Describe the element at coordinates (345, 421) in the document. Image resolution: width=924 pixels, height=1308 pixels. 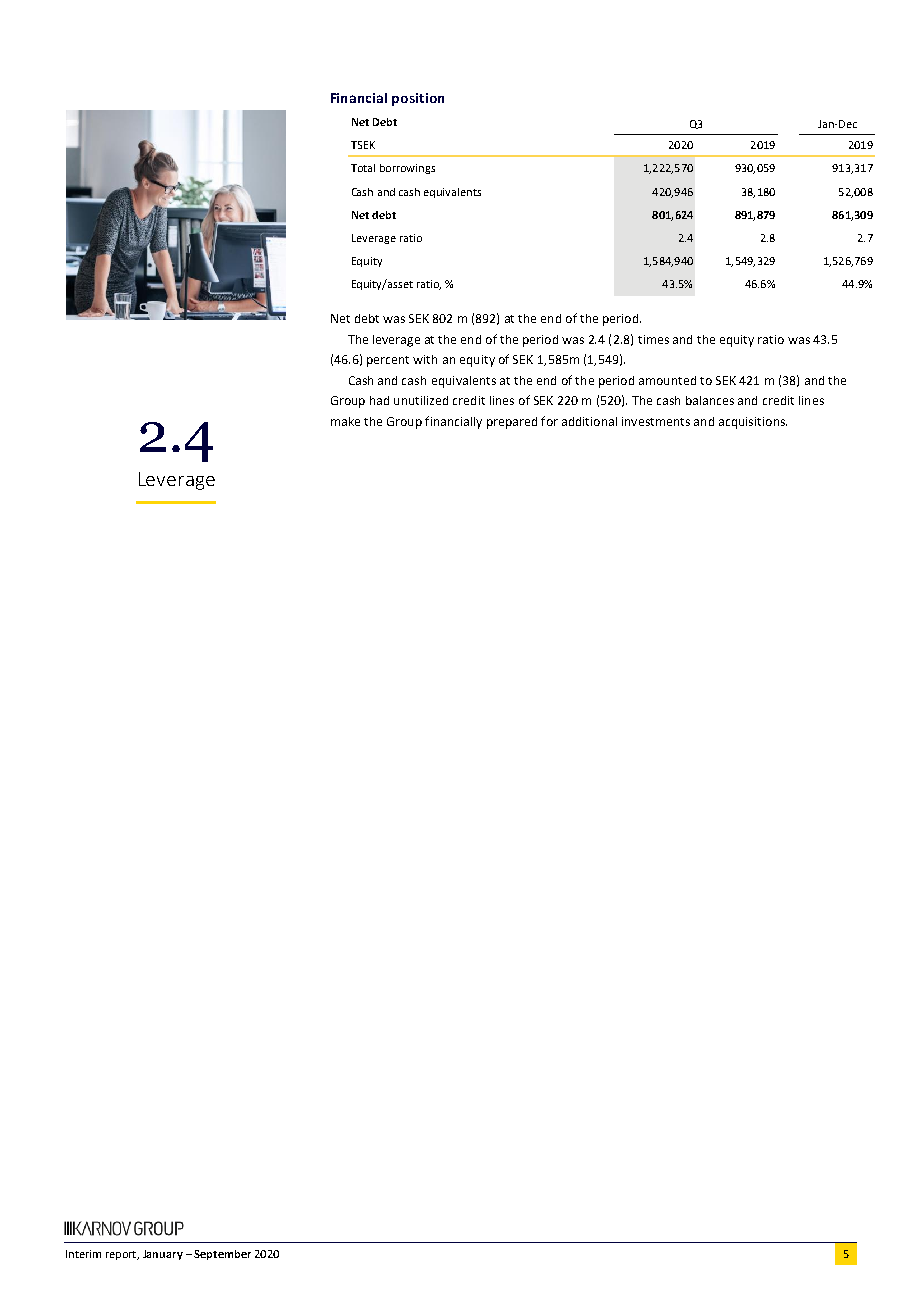
I see `make` at that location.
